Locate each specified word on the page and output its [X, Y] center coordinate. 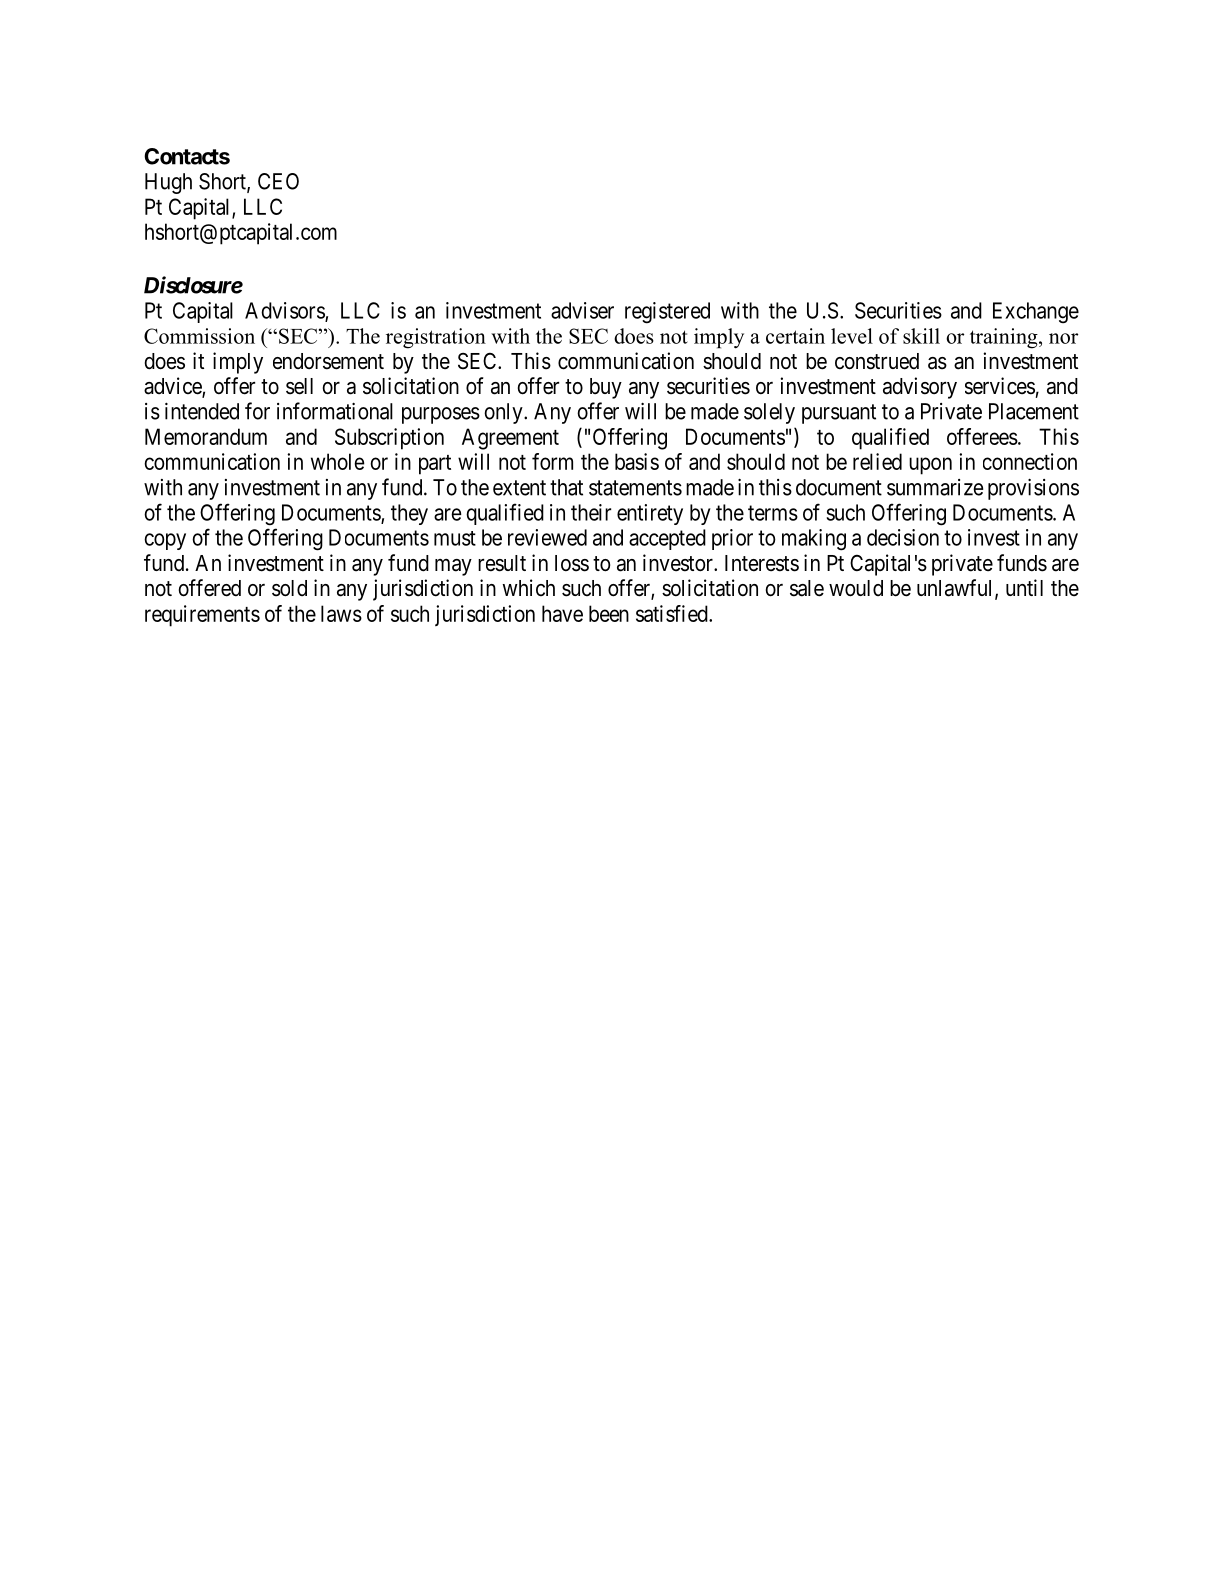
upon [930, 466]
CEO [278, 181]
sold [289, 588]
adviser [582, 310]
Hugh [168, 183]
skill [921, 336]
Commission [199, 336]
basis [637, 461]
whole [337, 461]
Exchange [1036, 313]
